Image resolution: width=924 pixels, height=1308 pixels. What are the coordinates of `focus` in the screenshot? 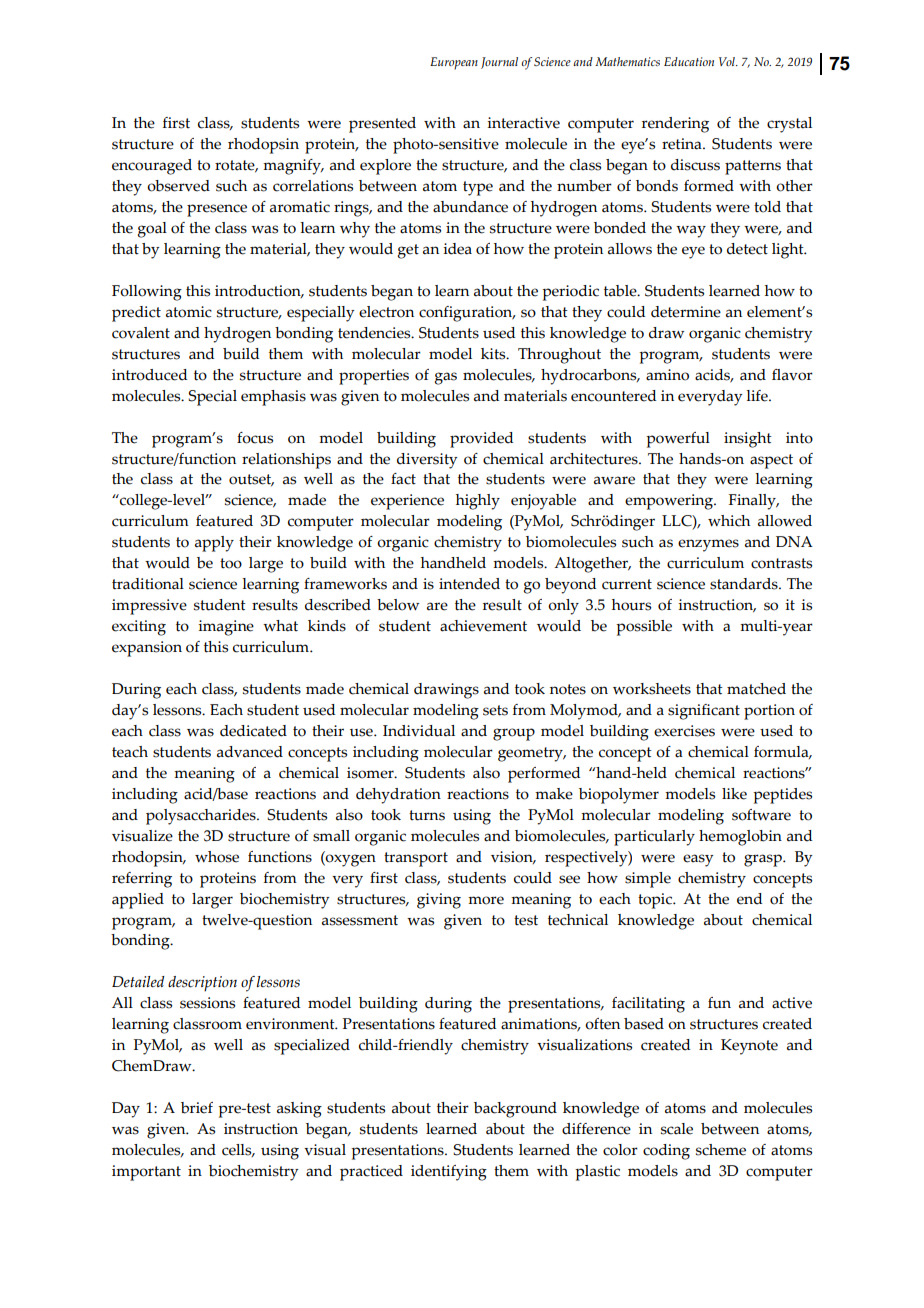 It's located at (255, 438).
